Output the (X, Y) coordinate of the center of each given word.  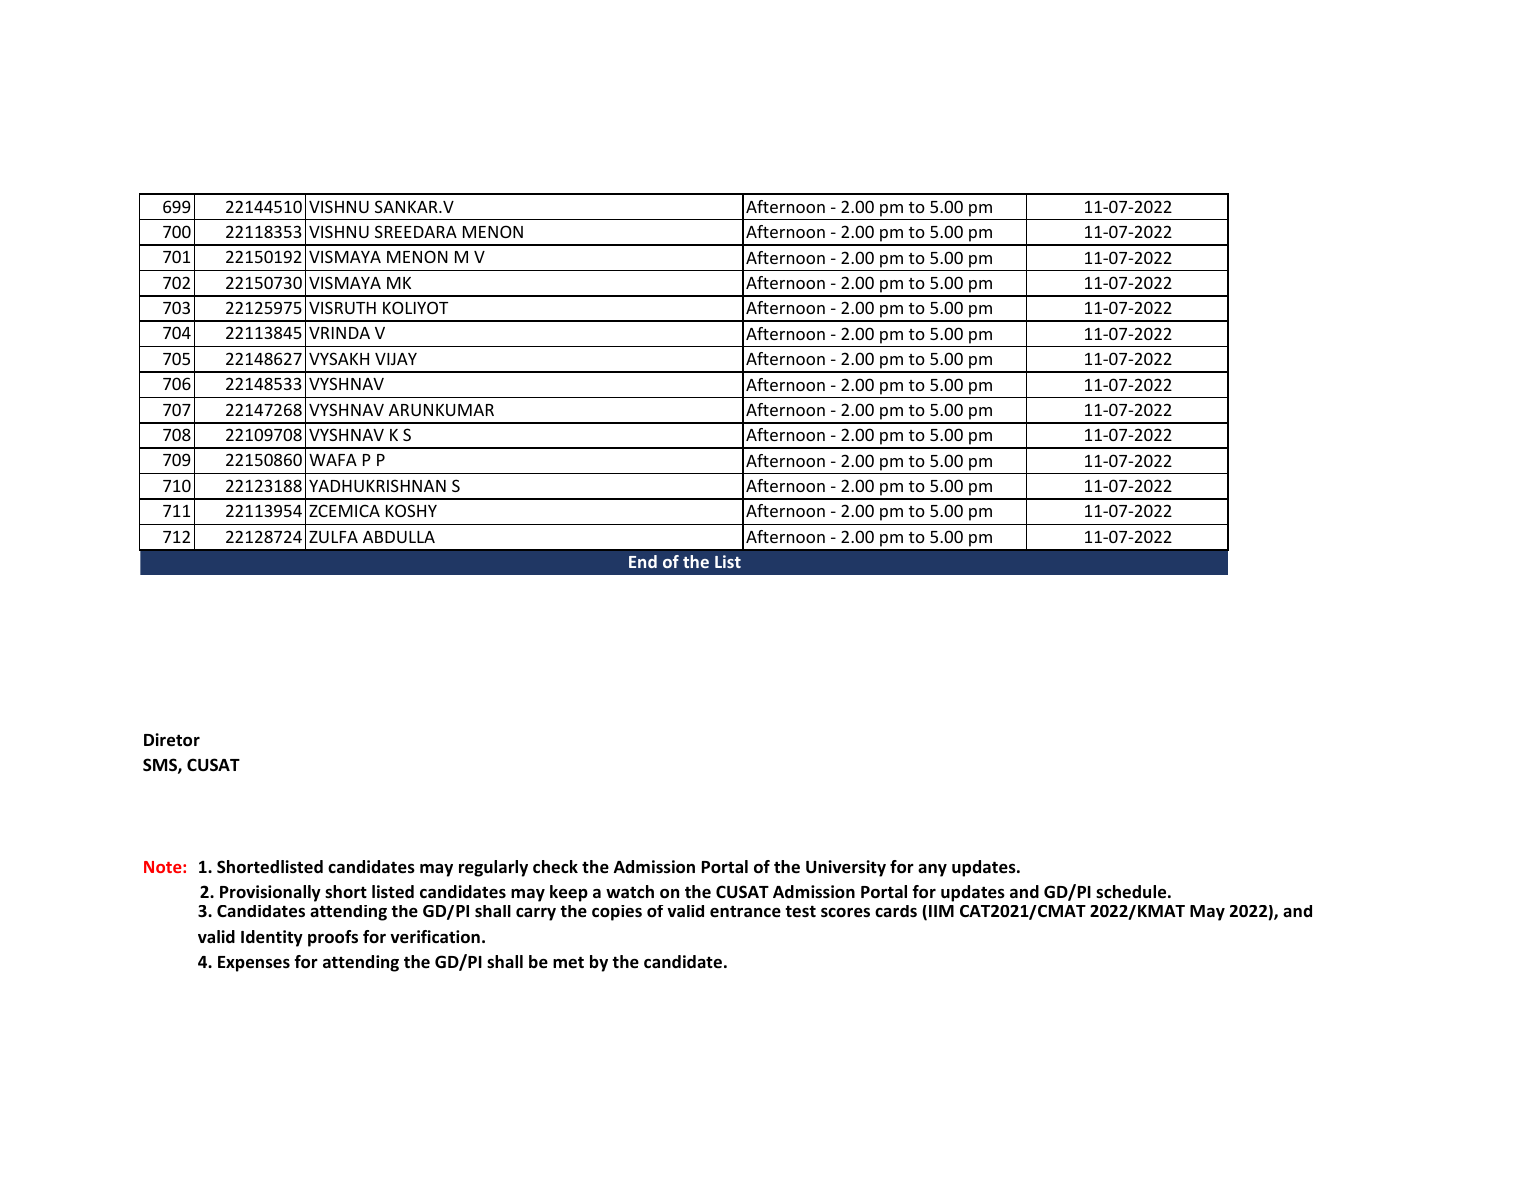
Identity (272, 938)
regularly (493, 868)
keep (569, 893)
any (932, 870)
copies (617, 913)
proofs (333, 938)
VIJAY (396, 359)
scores (845, 913)
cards (896, 911)
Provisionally (270, 893)
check (555, 867)
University (846, 868)
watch (630, 891)
